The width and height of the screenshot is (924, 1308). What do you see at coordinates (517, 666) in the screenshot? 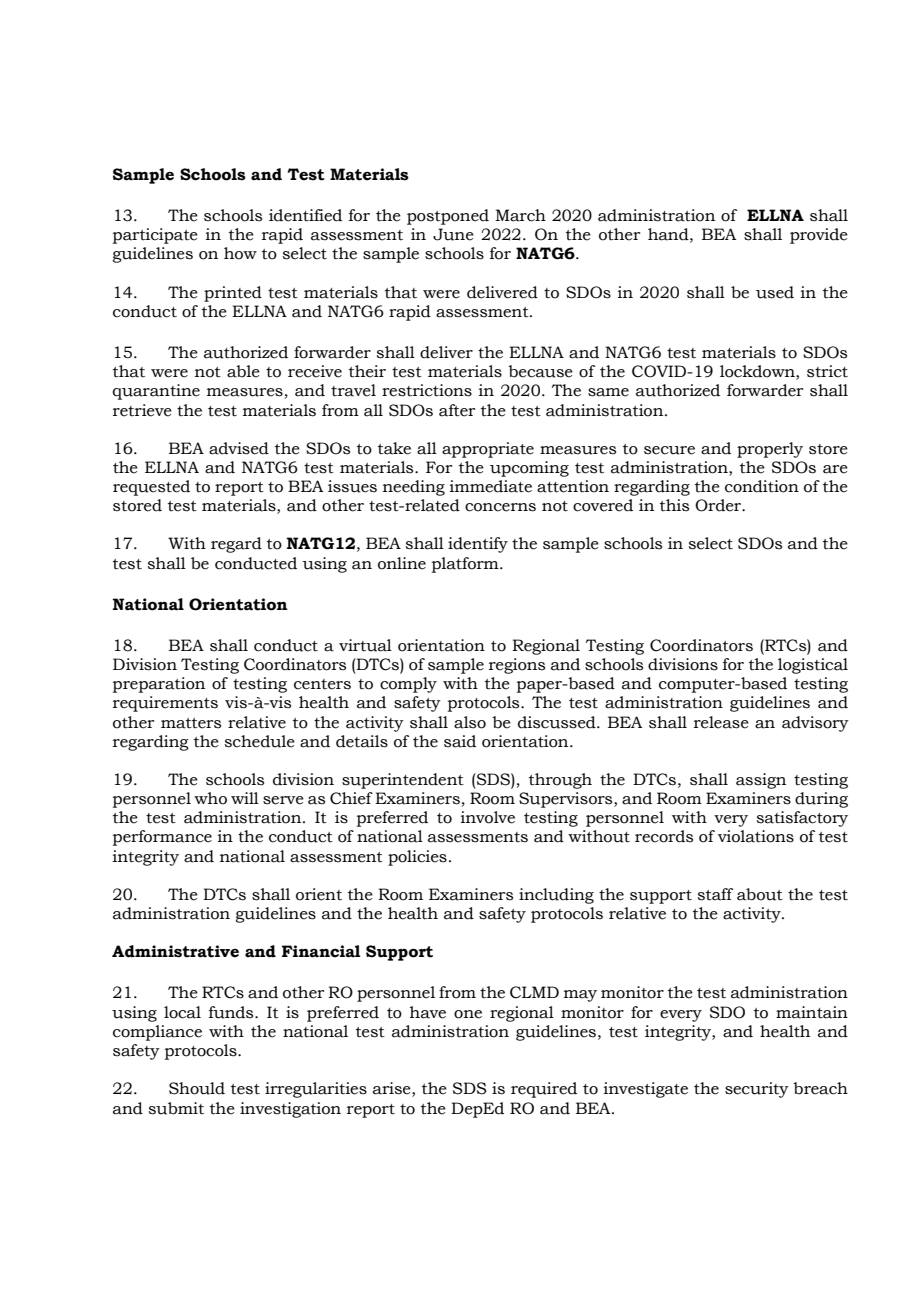
I see `regions` at bounding box center [517, 666].
